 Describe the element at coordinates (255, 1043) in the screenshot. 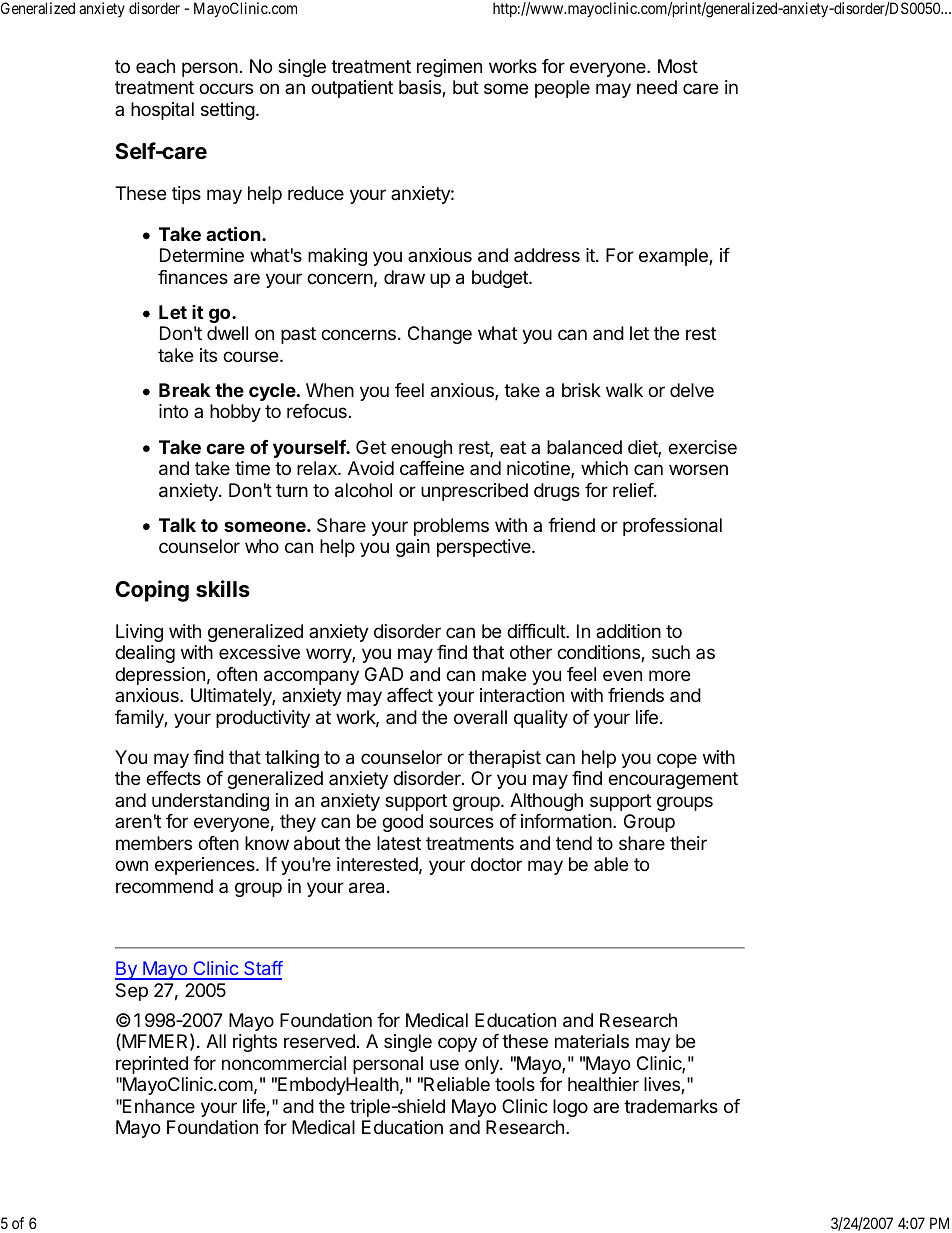

I see `rights` at that location.
